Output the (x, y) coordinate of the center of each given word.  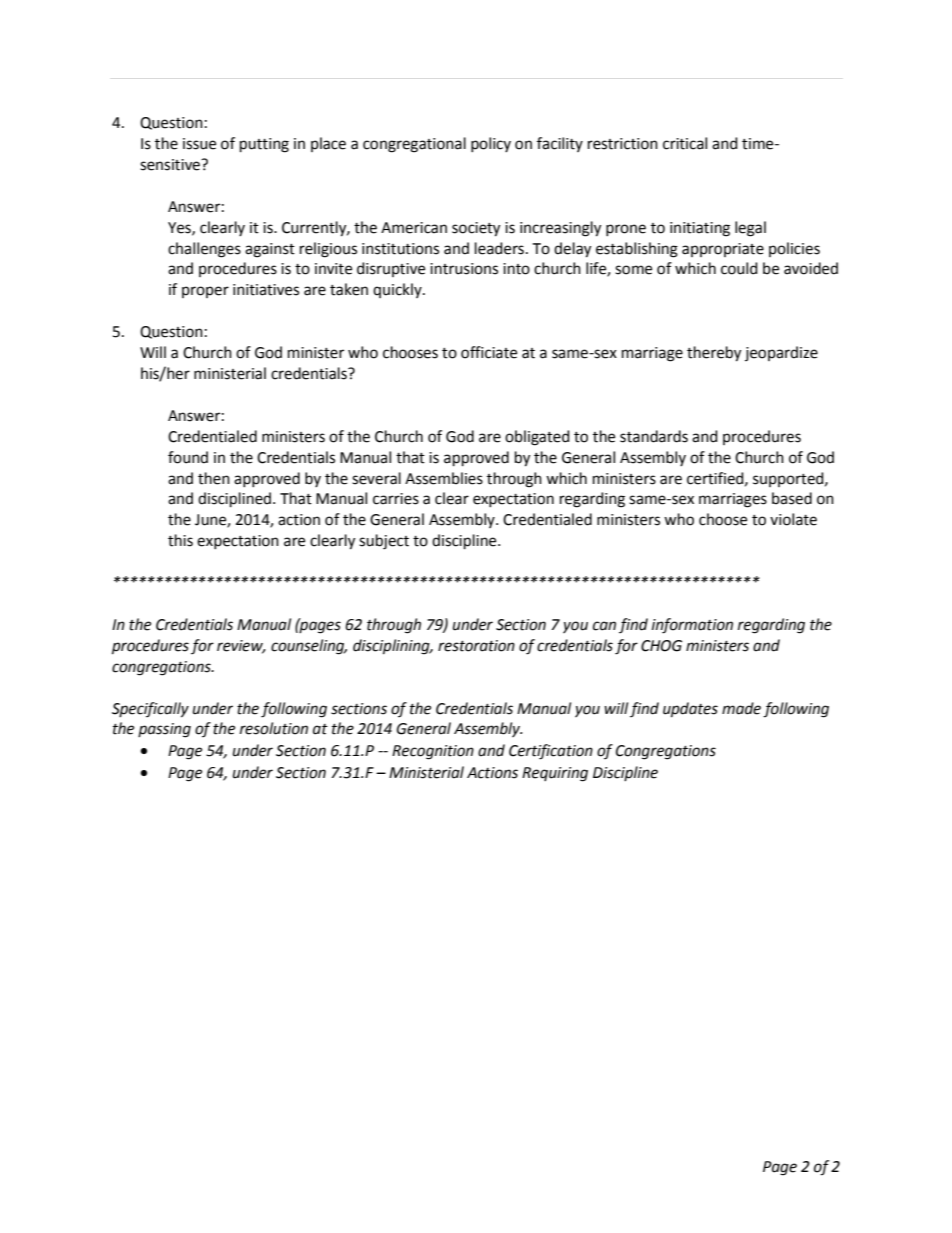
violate (793, 519)
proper (205, 292)
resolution (274, 728)
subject (384, 542)
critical (685, 143)
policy (491, 144)
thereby (714, 354)
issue (199, 144)
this (180, 540)
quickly (398, 290)
